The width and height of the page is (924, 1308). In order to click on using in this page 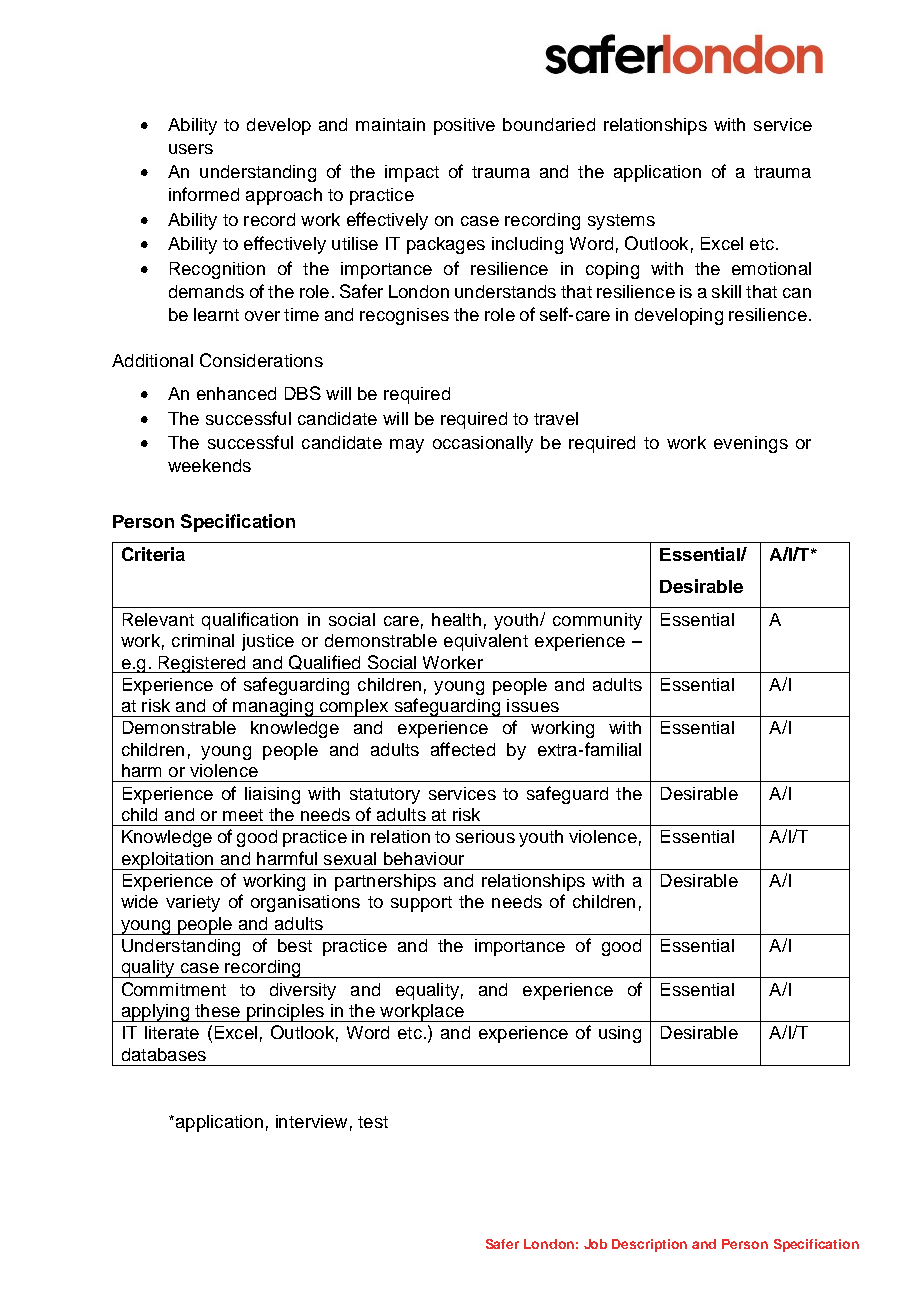, I will do `click(620, 1034)`.
